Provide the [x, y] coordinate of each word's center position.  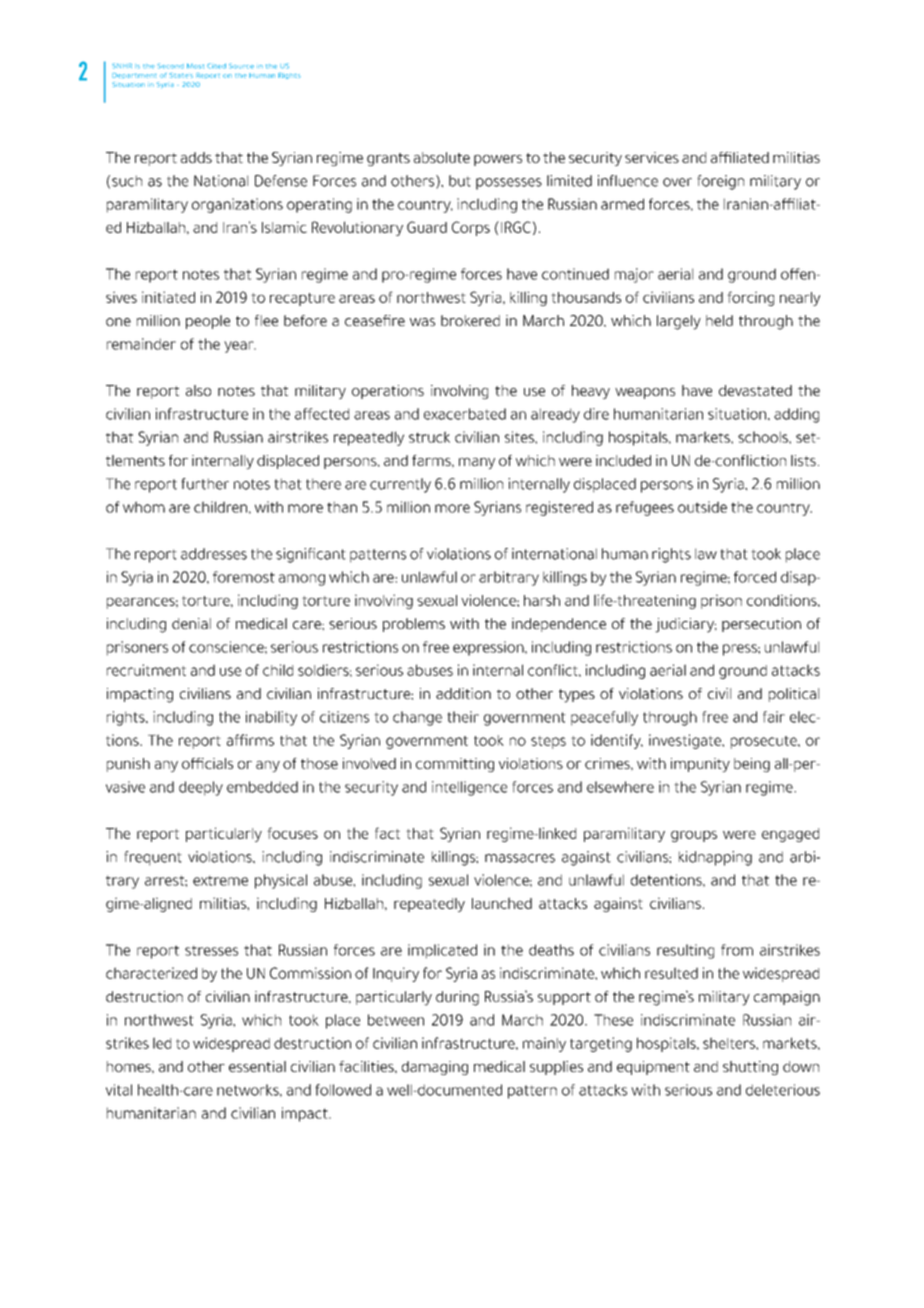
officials [207, 763]
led [162, 1043]
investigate [686, 741]
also [198, 390]
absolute [442, 157]
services [652, 157]
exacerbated [465, 414]
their [463, 717]
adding [796, 415]
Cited [216, 66]
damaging [435, 1068]
